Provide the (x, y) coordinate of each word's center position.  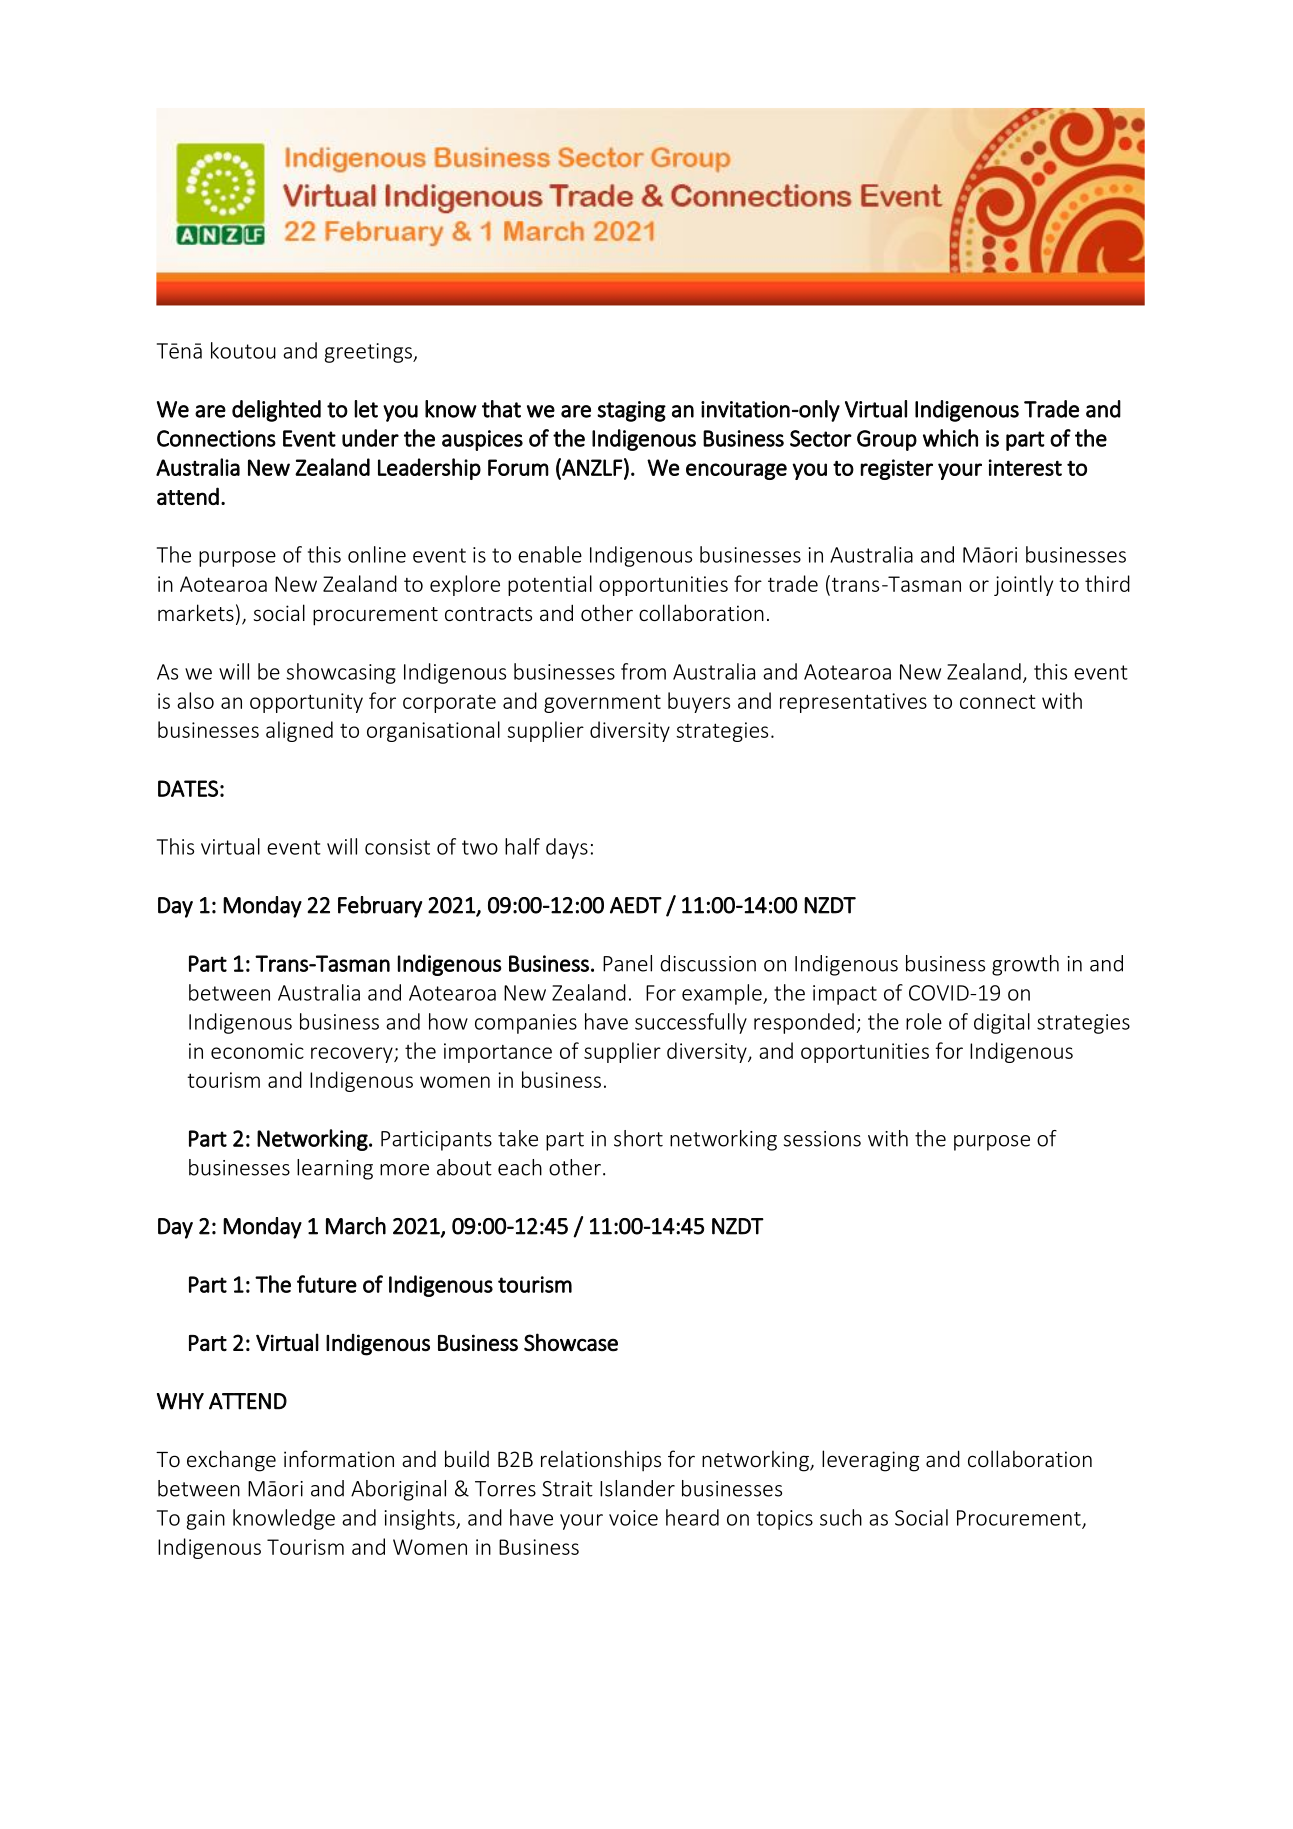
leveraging (870, 1461)
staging (631, 411)
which (950, 438)
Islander (637, 1488)
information (339, 1458)
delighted (276, 411)
